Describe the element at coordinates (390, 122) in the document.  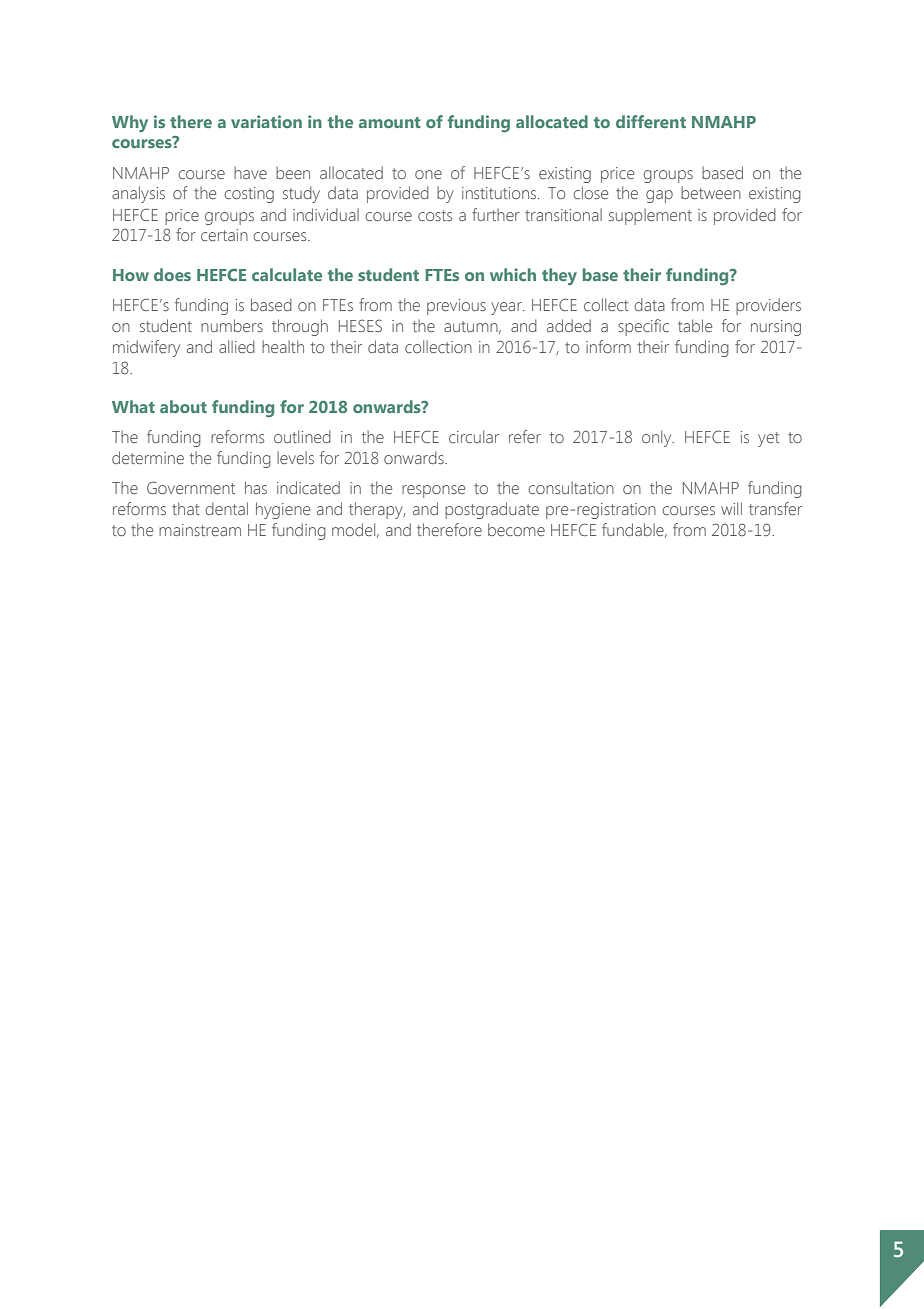
I see `amount` at that location.
